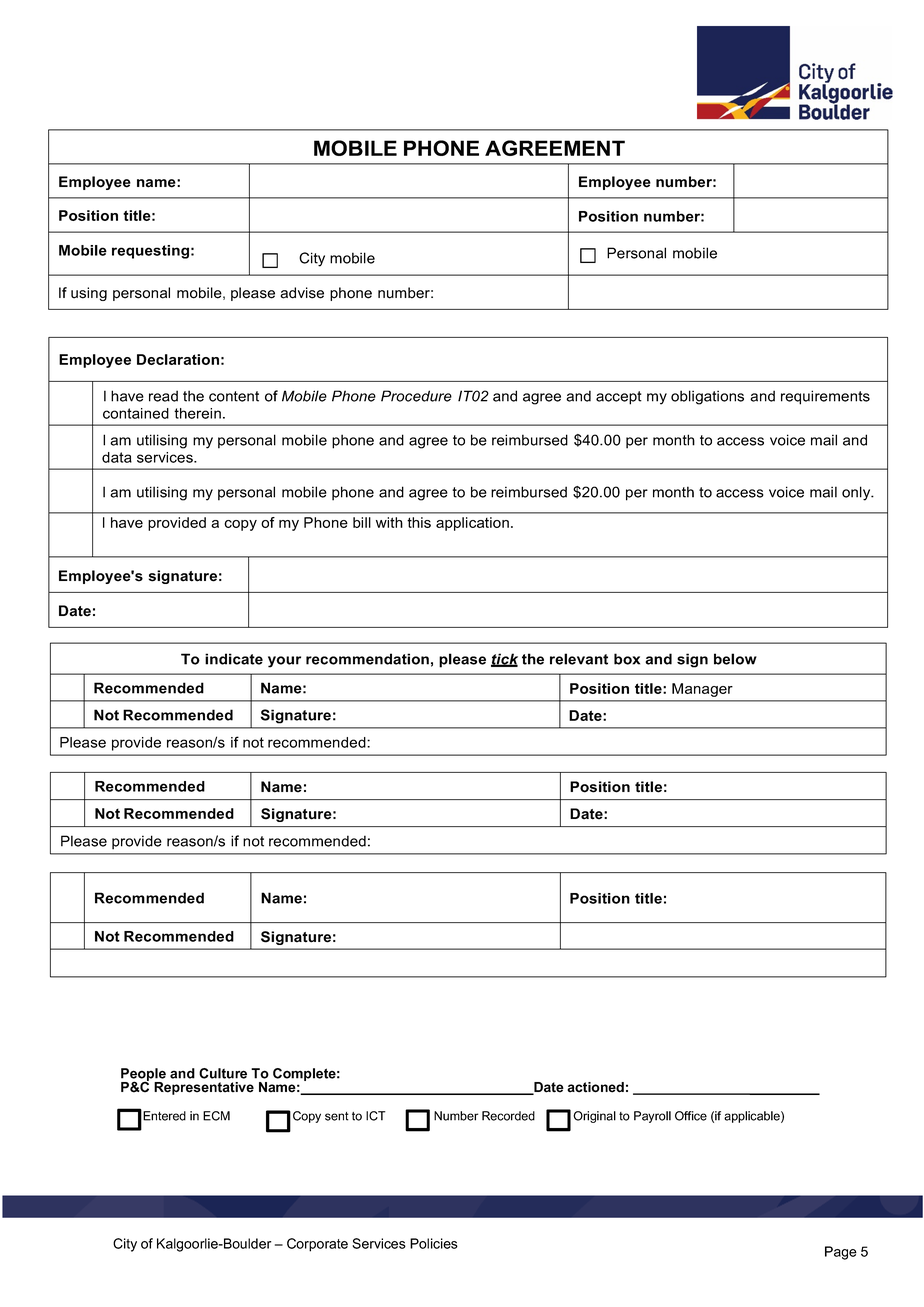 Image resolution: width=924 pixels, height=1307 pixels. I want to click on Declaration, so click(178, 359).
